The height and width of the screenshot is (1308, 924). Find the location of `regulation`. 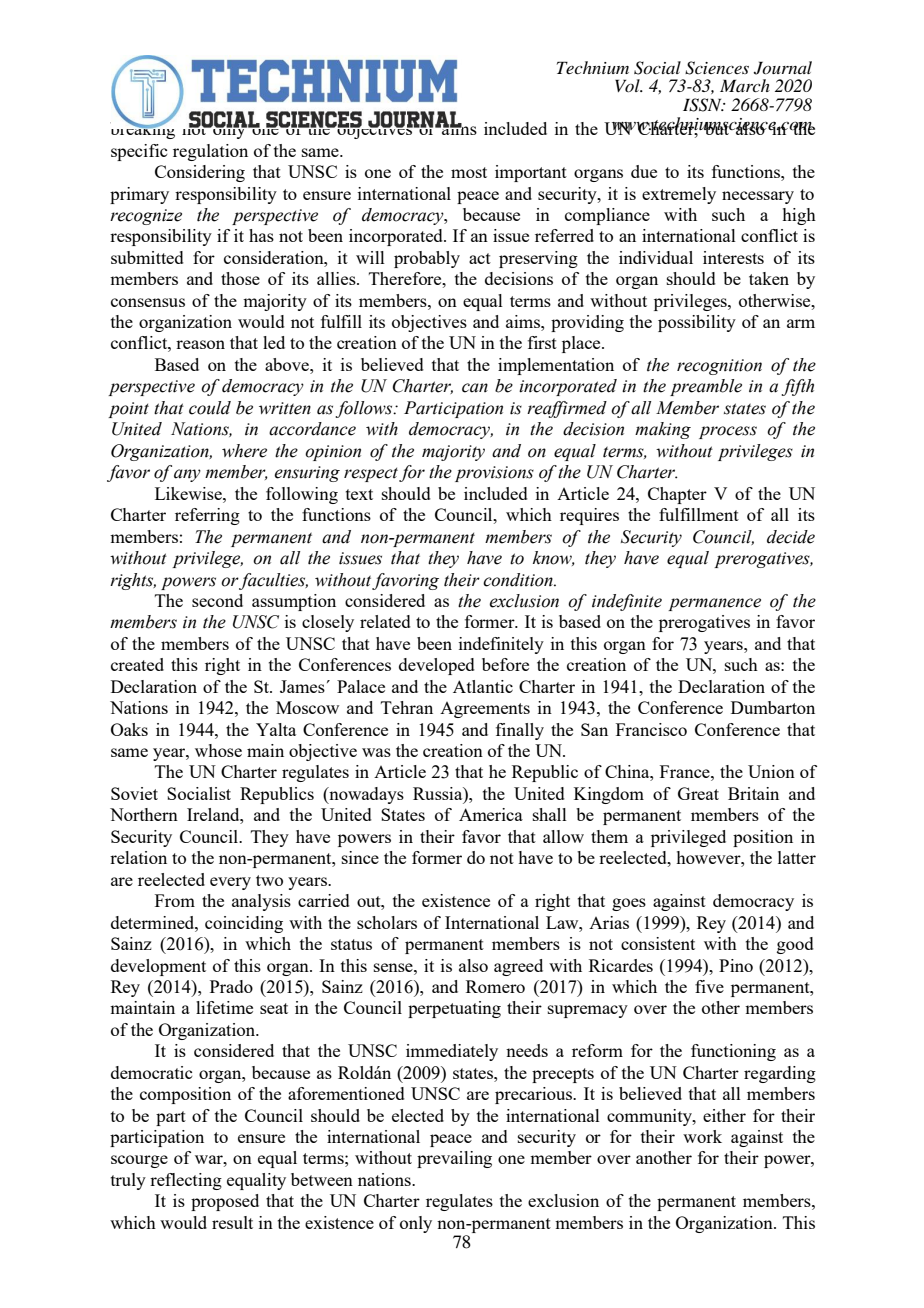

regulation is located at coordinates (210, 152).
